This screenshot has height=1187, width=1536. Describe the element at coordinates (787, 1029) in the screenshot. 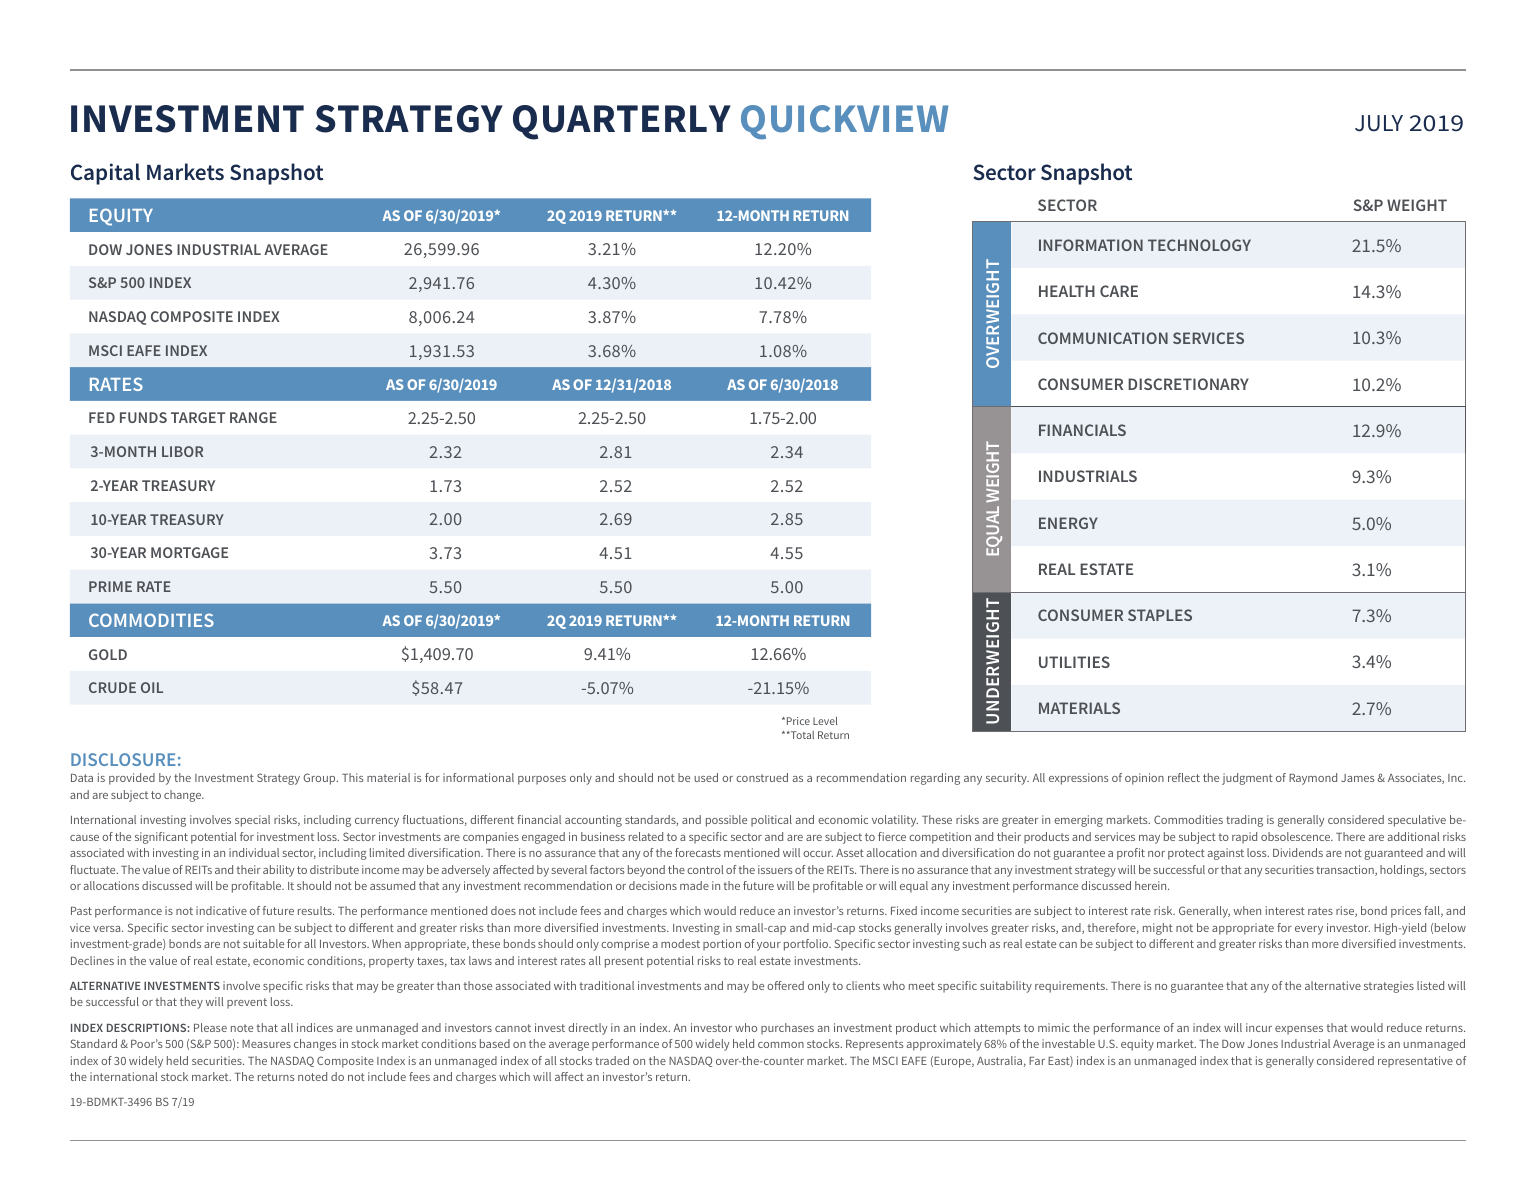

I see `purchases` at that location.
